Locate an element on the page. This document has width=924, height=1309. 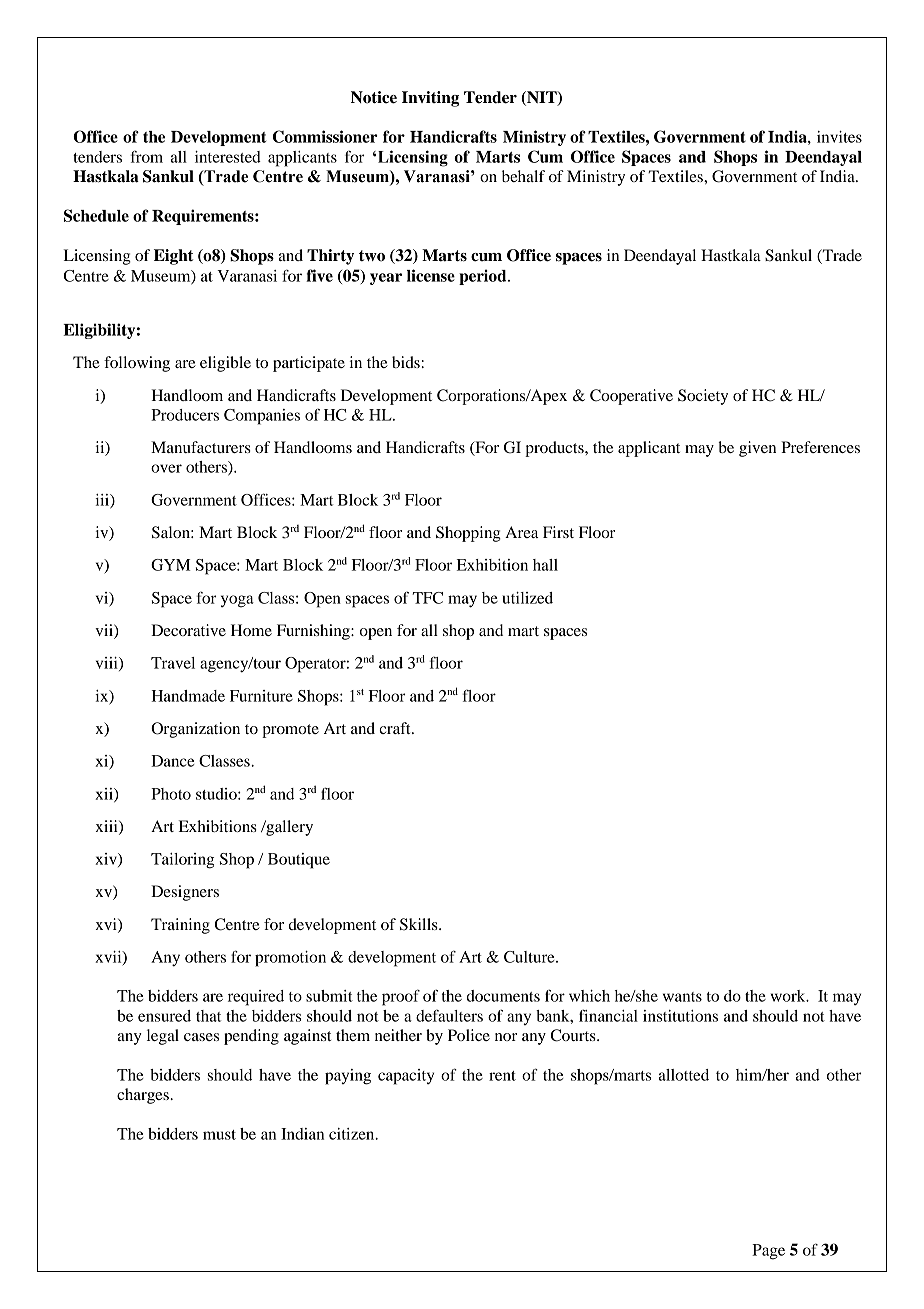
Photo is located at coordinates (171, 794).
